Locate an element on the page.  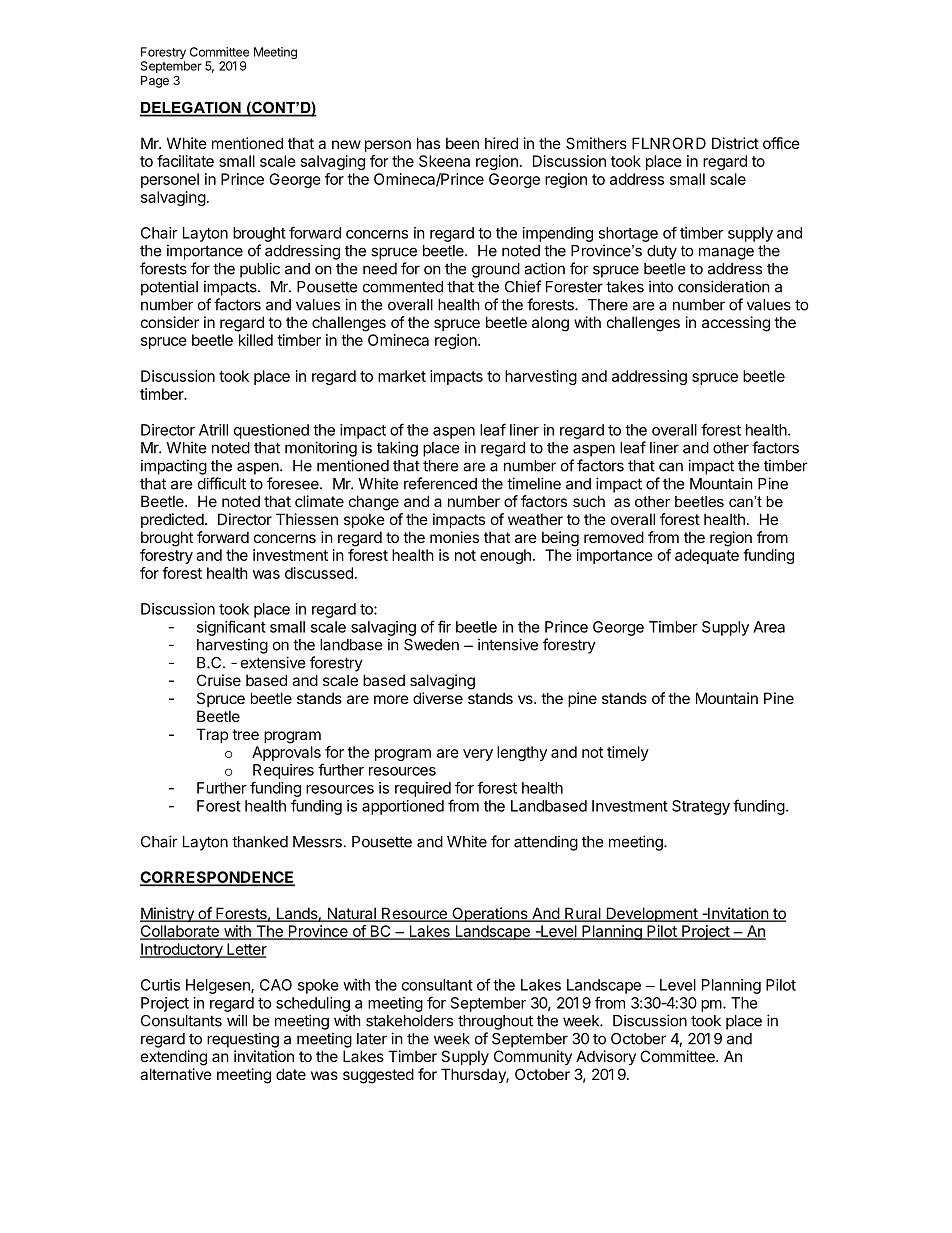
District is located at coordinates (735, 143).
